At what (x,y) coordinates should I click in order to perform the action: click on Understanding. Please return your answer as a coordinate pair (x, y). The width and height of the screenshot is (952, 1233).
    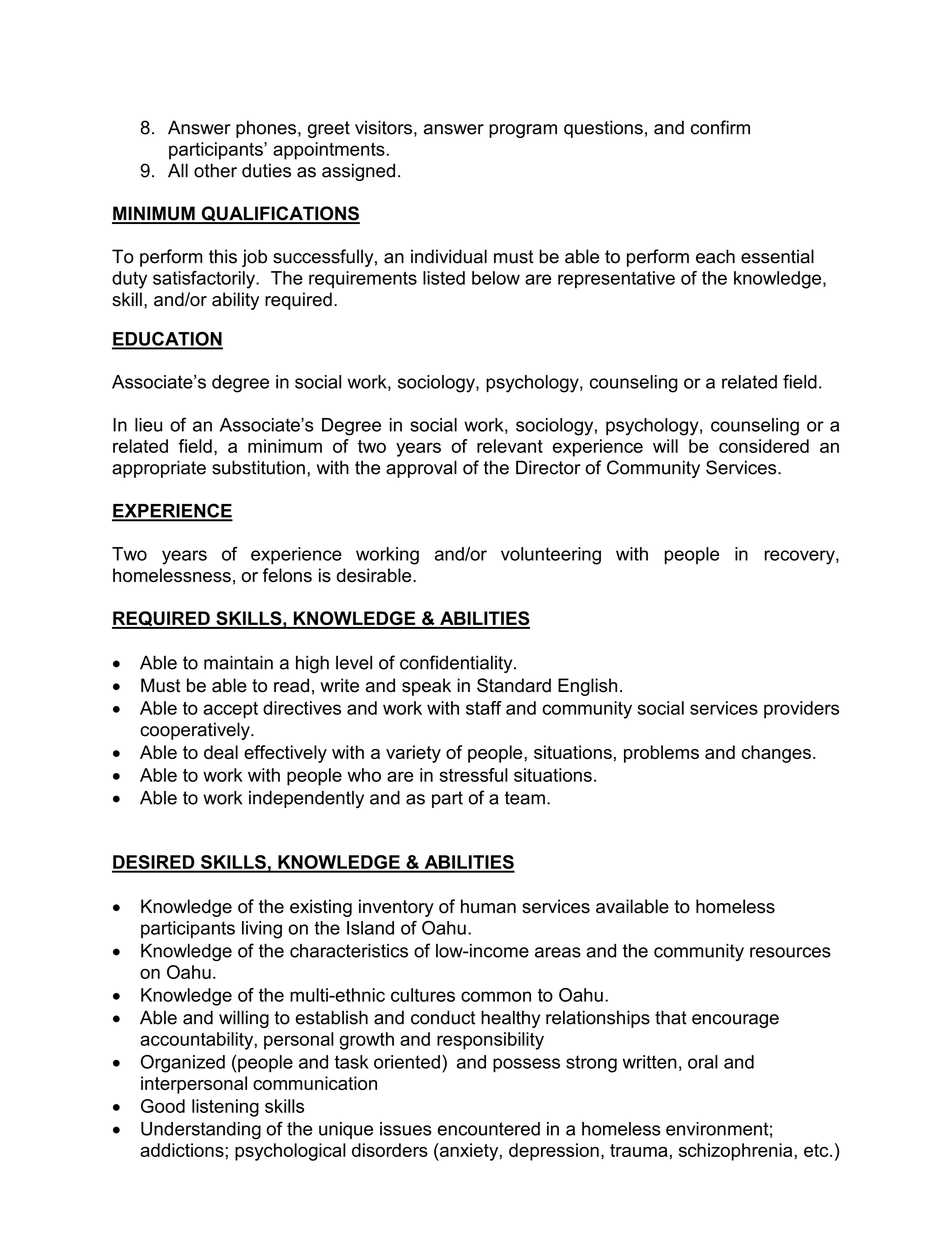
    Looking at the image, I should click on (201, 1131).
